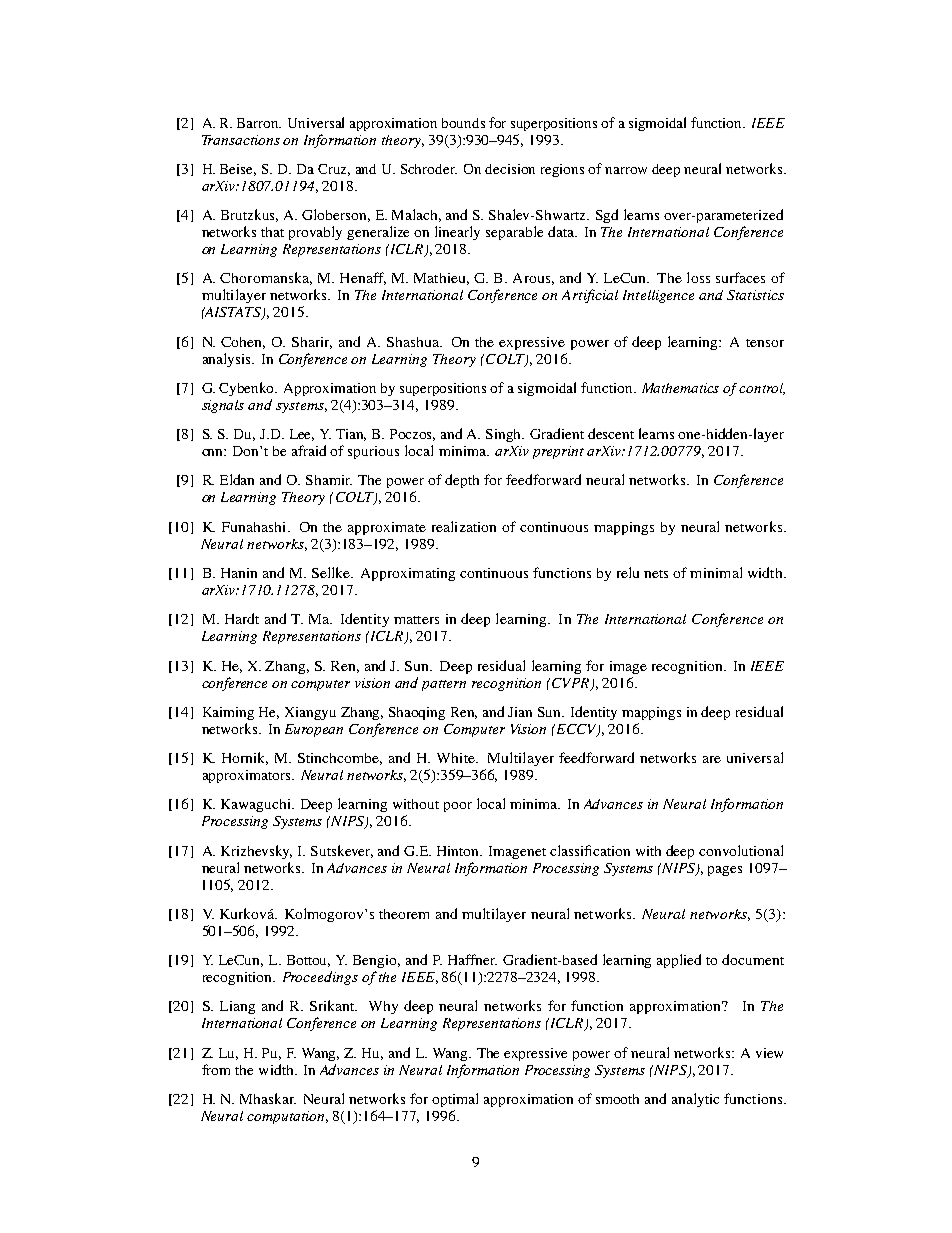  What do you see at coordinates (656, 574) in the document?
I see `nets` at bounding box center [656, 574].
